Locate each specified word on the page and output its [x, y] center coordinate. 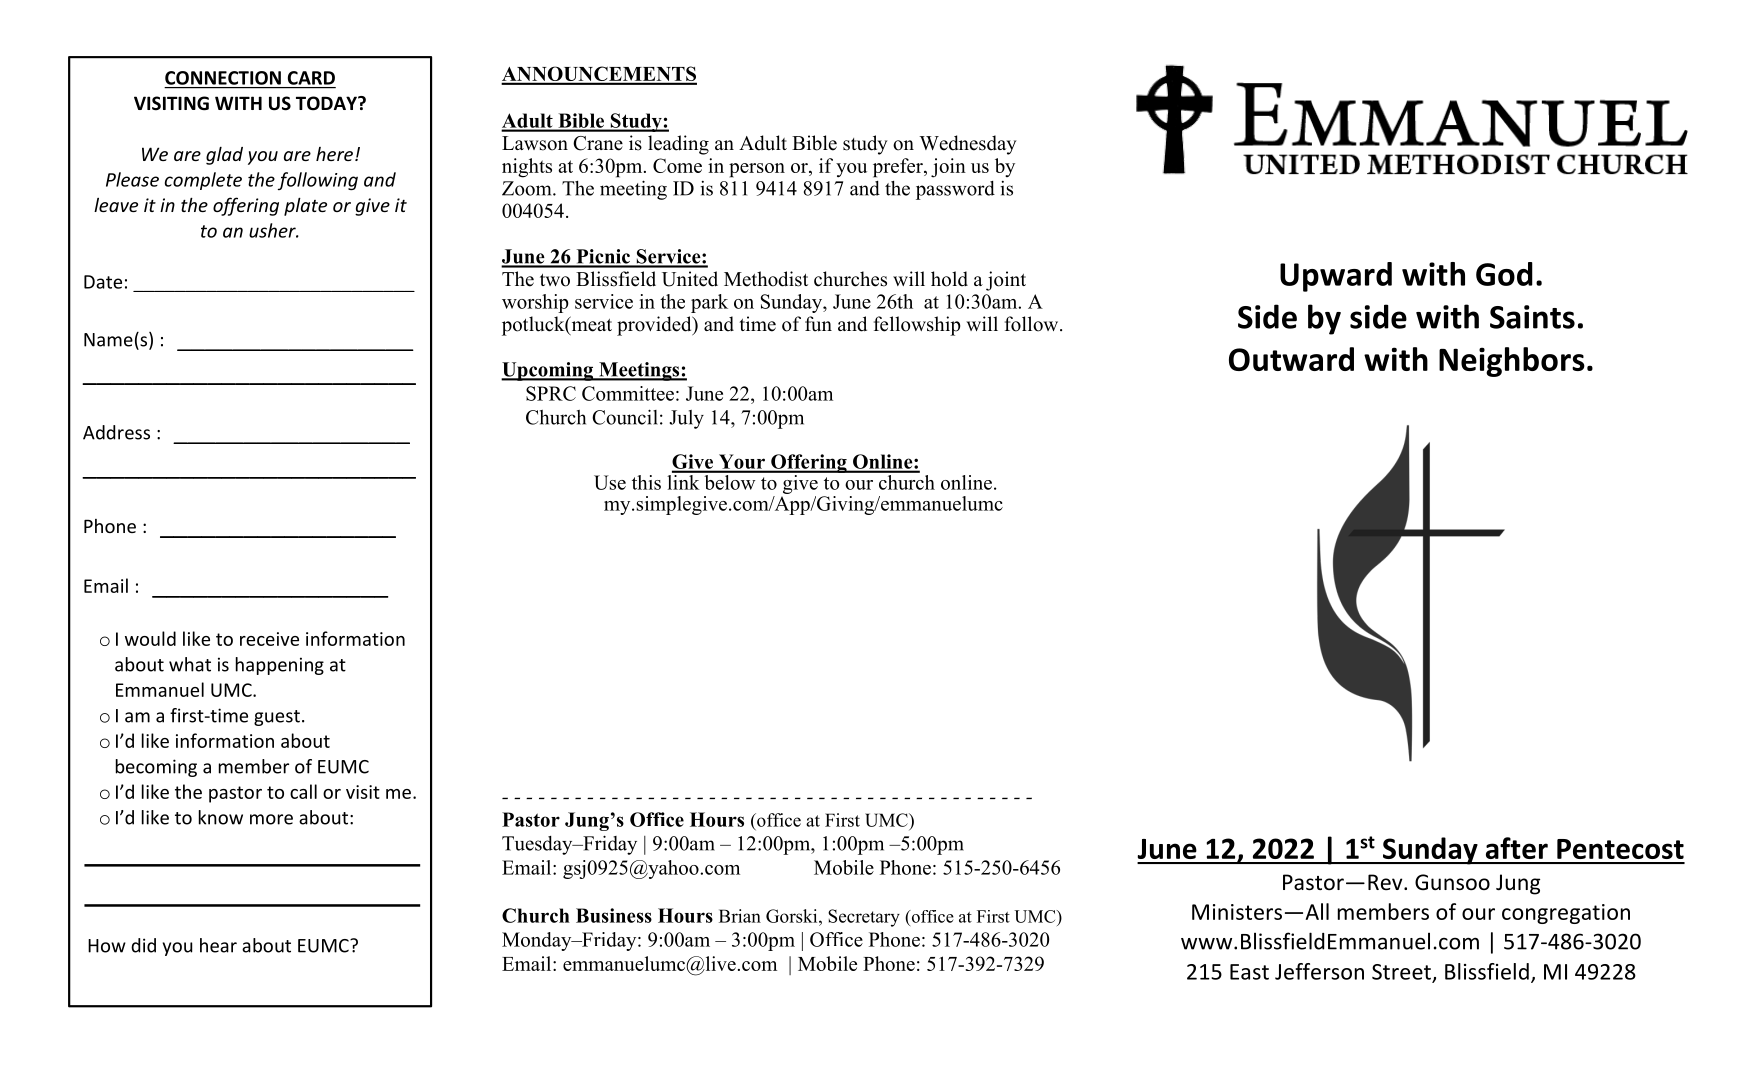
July [687, 419]
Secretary [864, 918]
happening [280, 666]
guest [277, 718]
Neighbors [1512, 362]
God [1504, 274]
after [1517, 848]
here [336, 154]
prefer [899, 168]
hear [218, 945]
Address [116, 432]
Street [1401, 972]
